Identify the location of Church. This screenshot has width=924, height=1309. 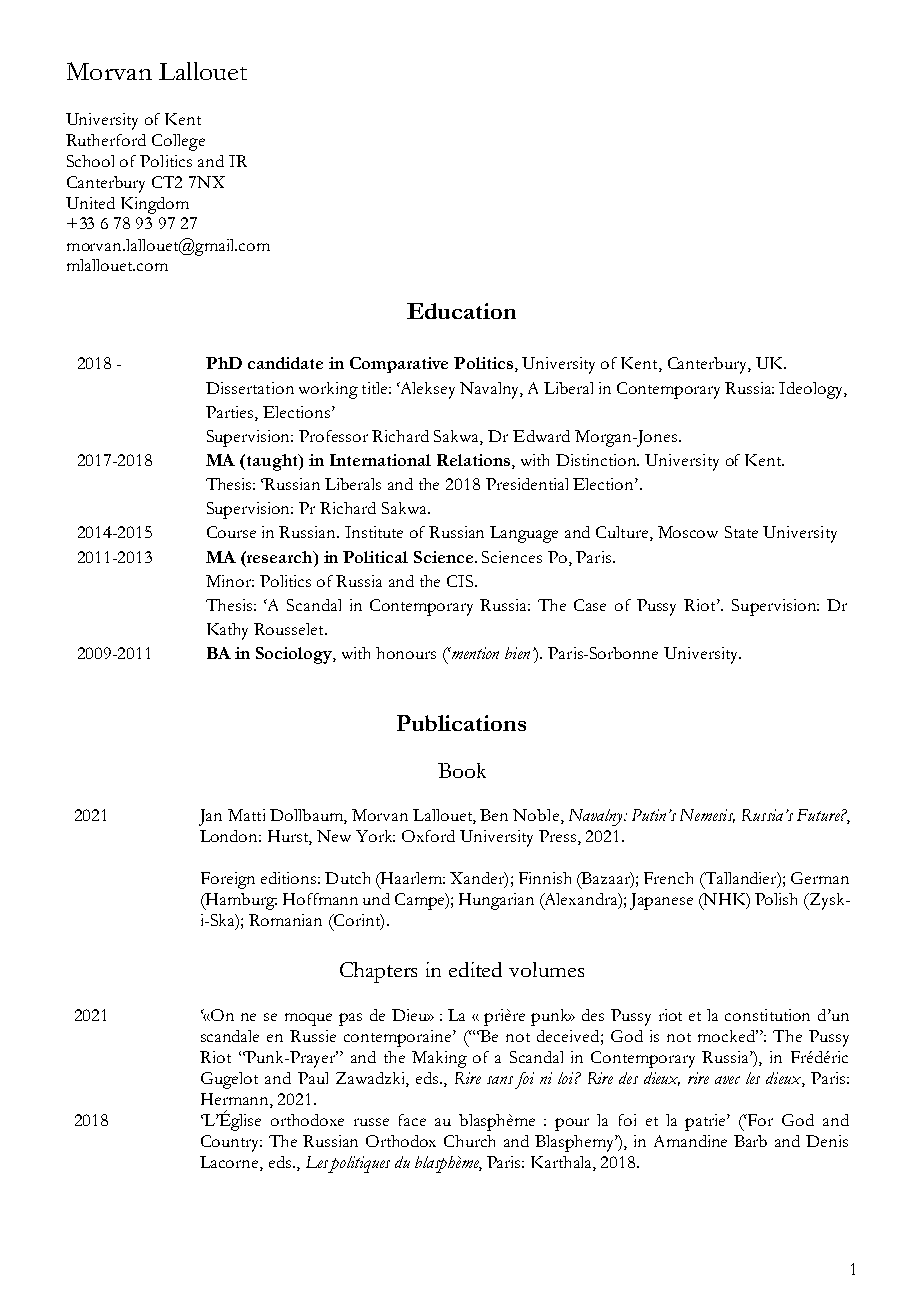
(469, 1141).
